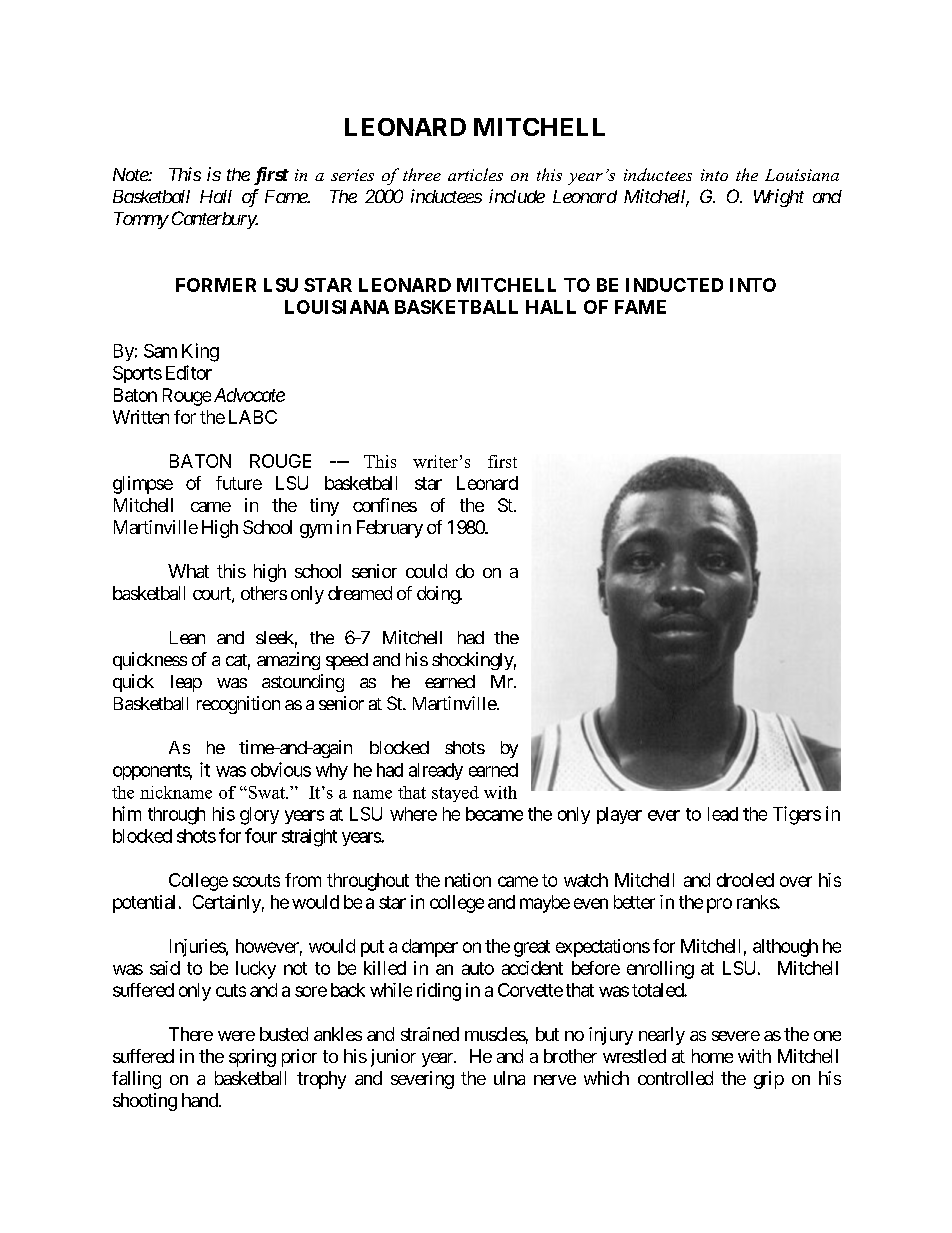 The image size is (952, 1233). What do you see at coordinates (753, 285) in the screenshot?
I see `INTO` at bounding box center [753, 285].
